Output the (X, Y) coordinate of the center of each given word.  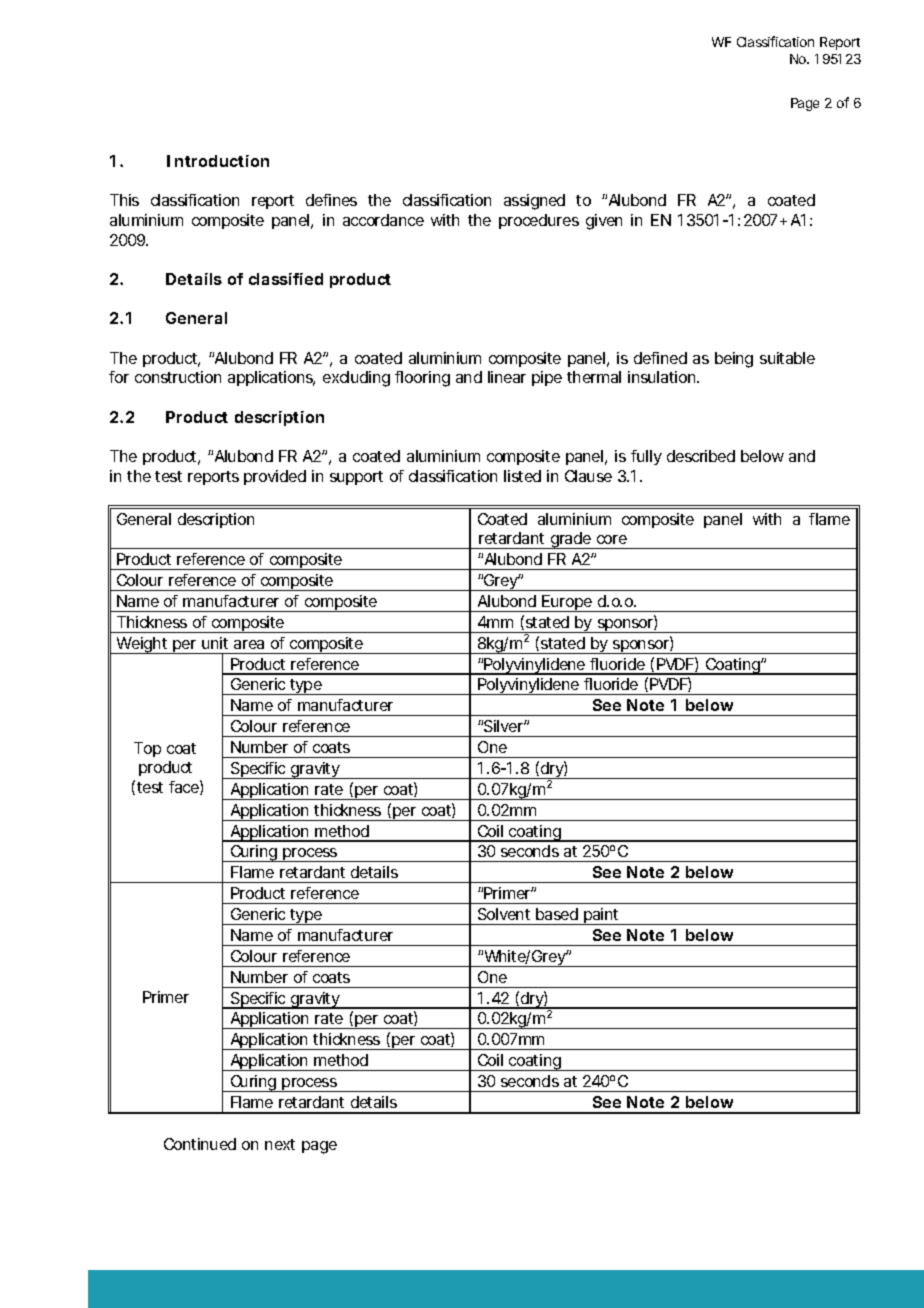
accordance (383, 220)
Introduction (218, 161)
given (604, 222)
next (280, 1144)
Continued (200, 1144)
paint (602, 916)
